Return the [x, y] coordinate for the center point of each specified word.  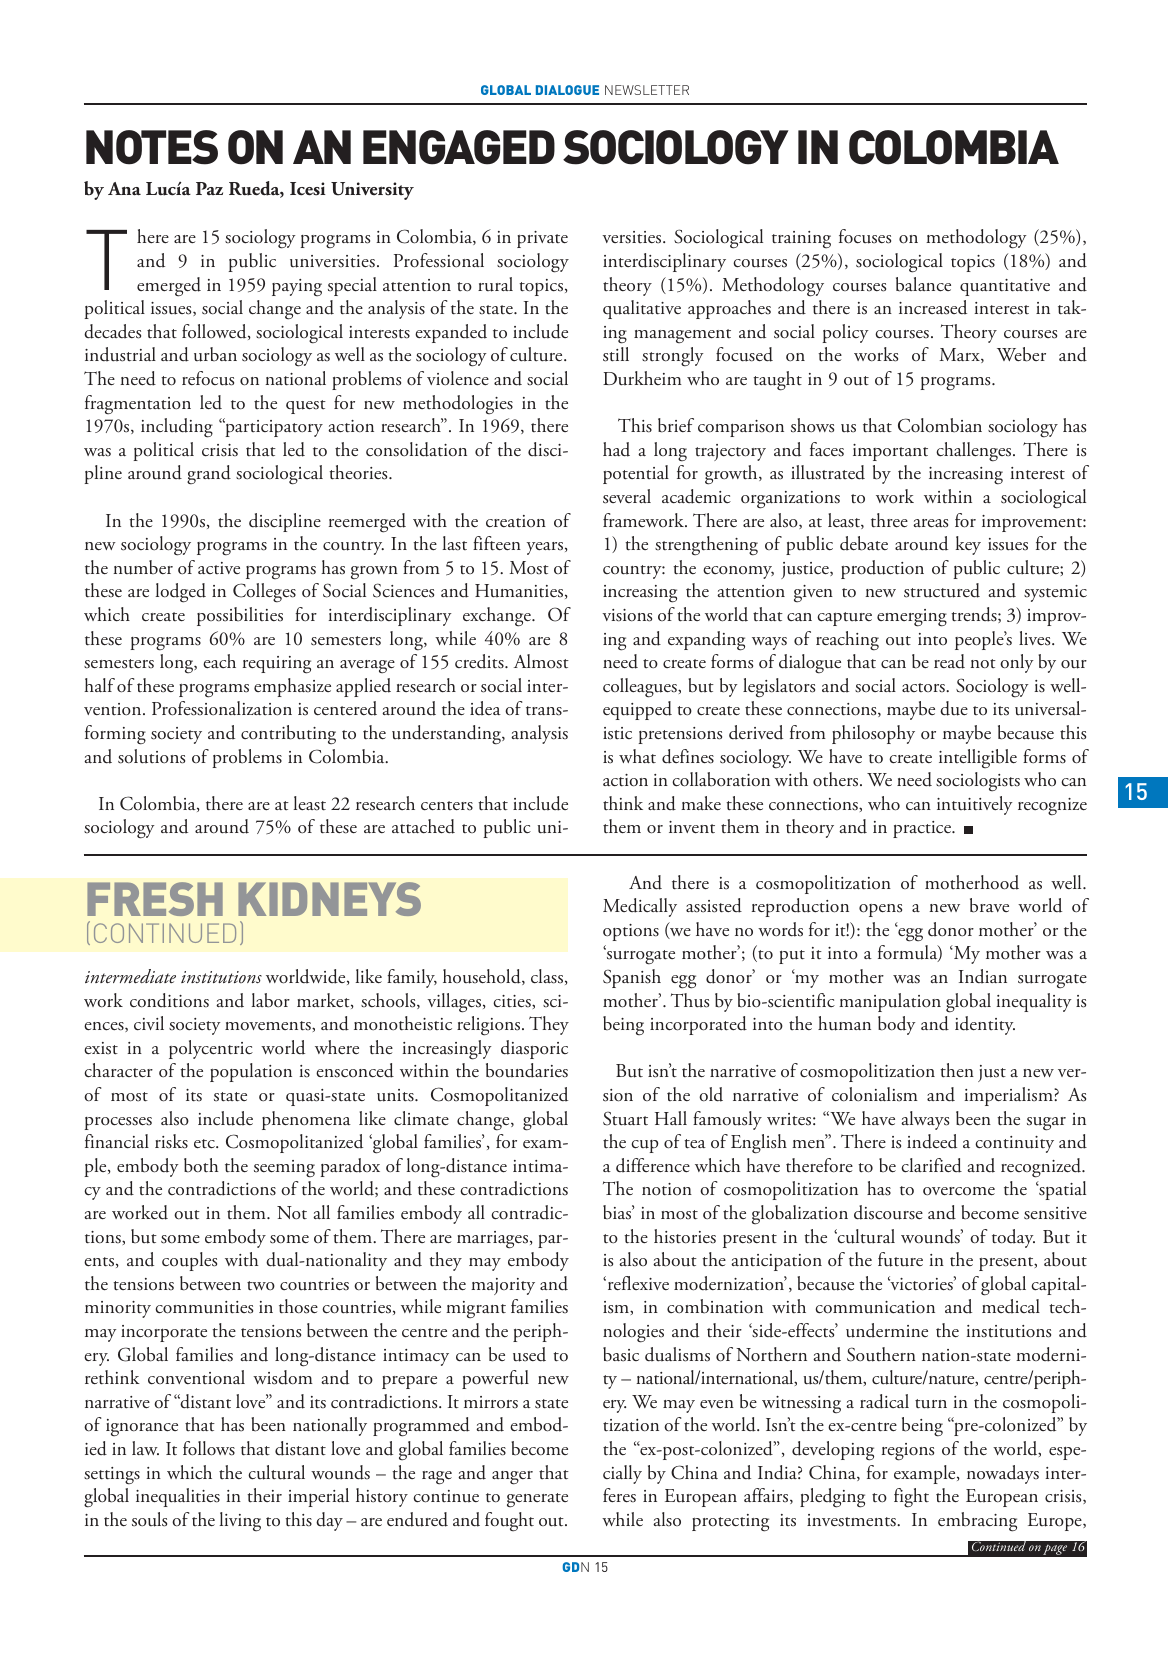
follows [209, 1448]
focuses [865, 236]
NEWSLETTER [647, 90]
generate [537, 1500]
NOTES [152, 147]
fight [911, 1498]
